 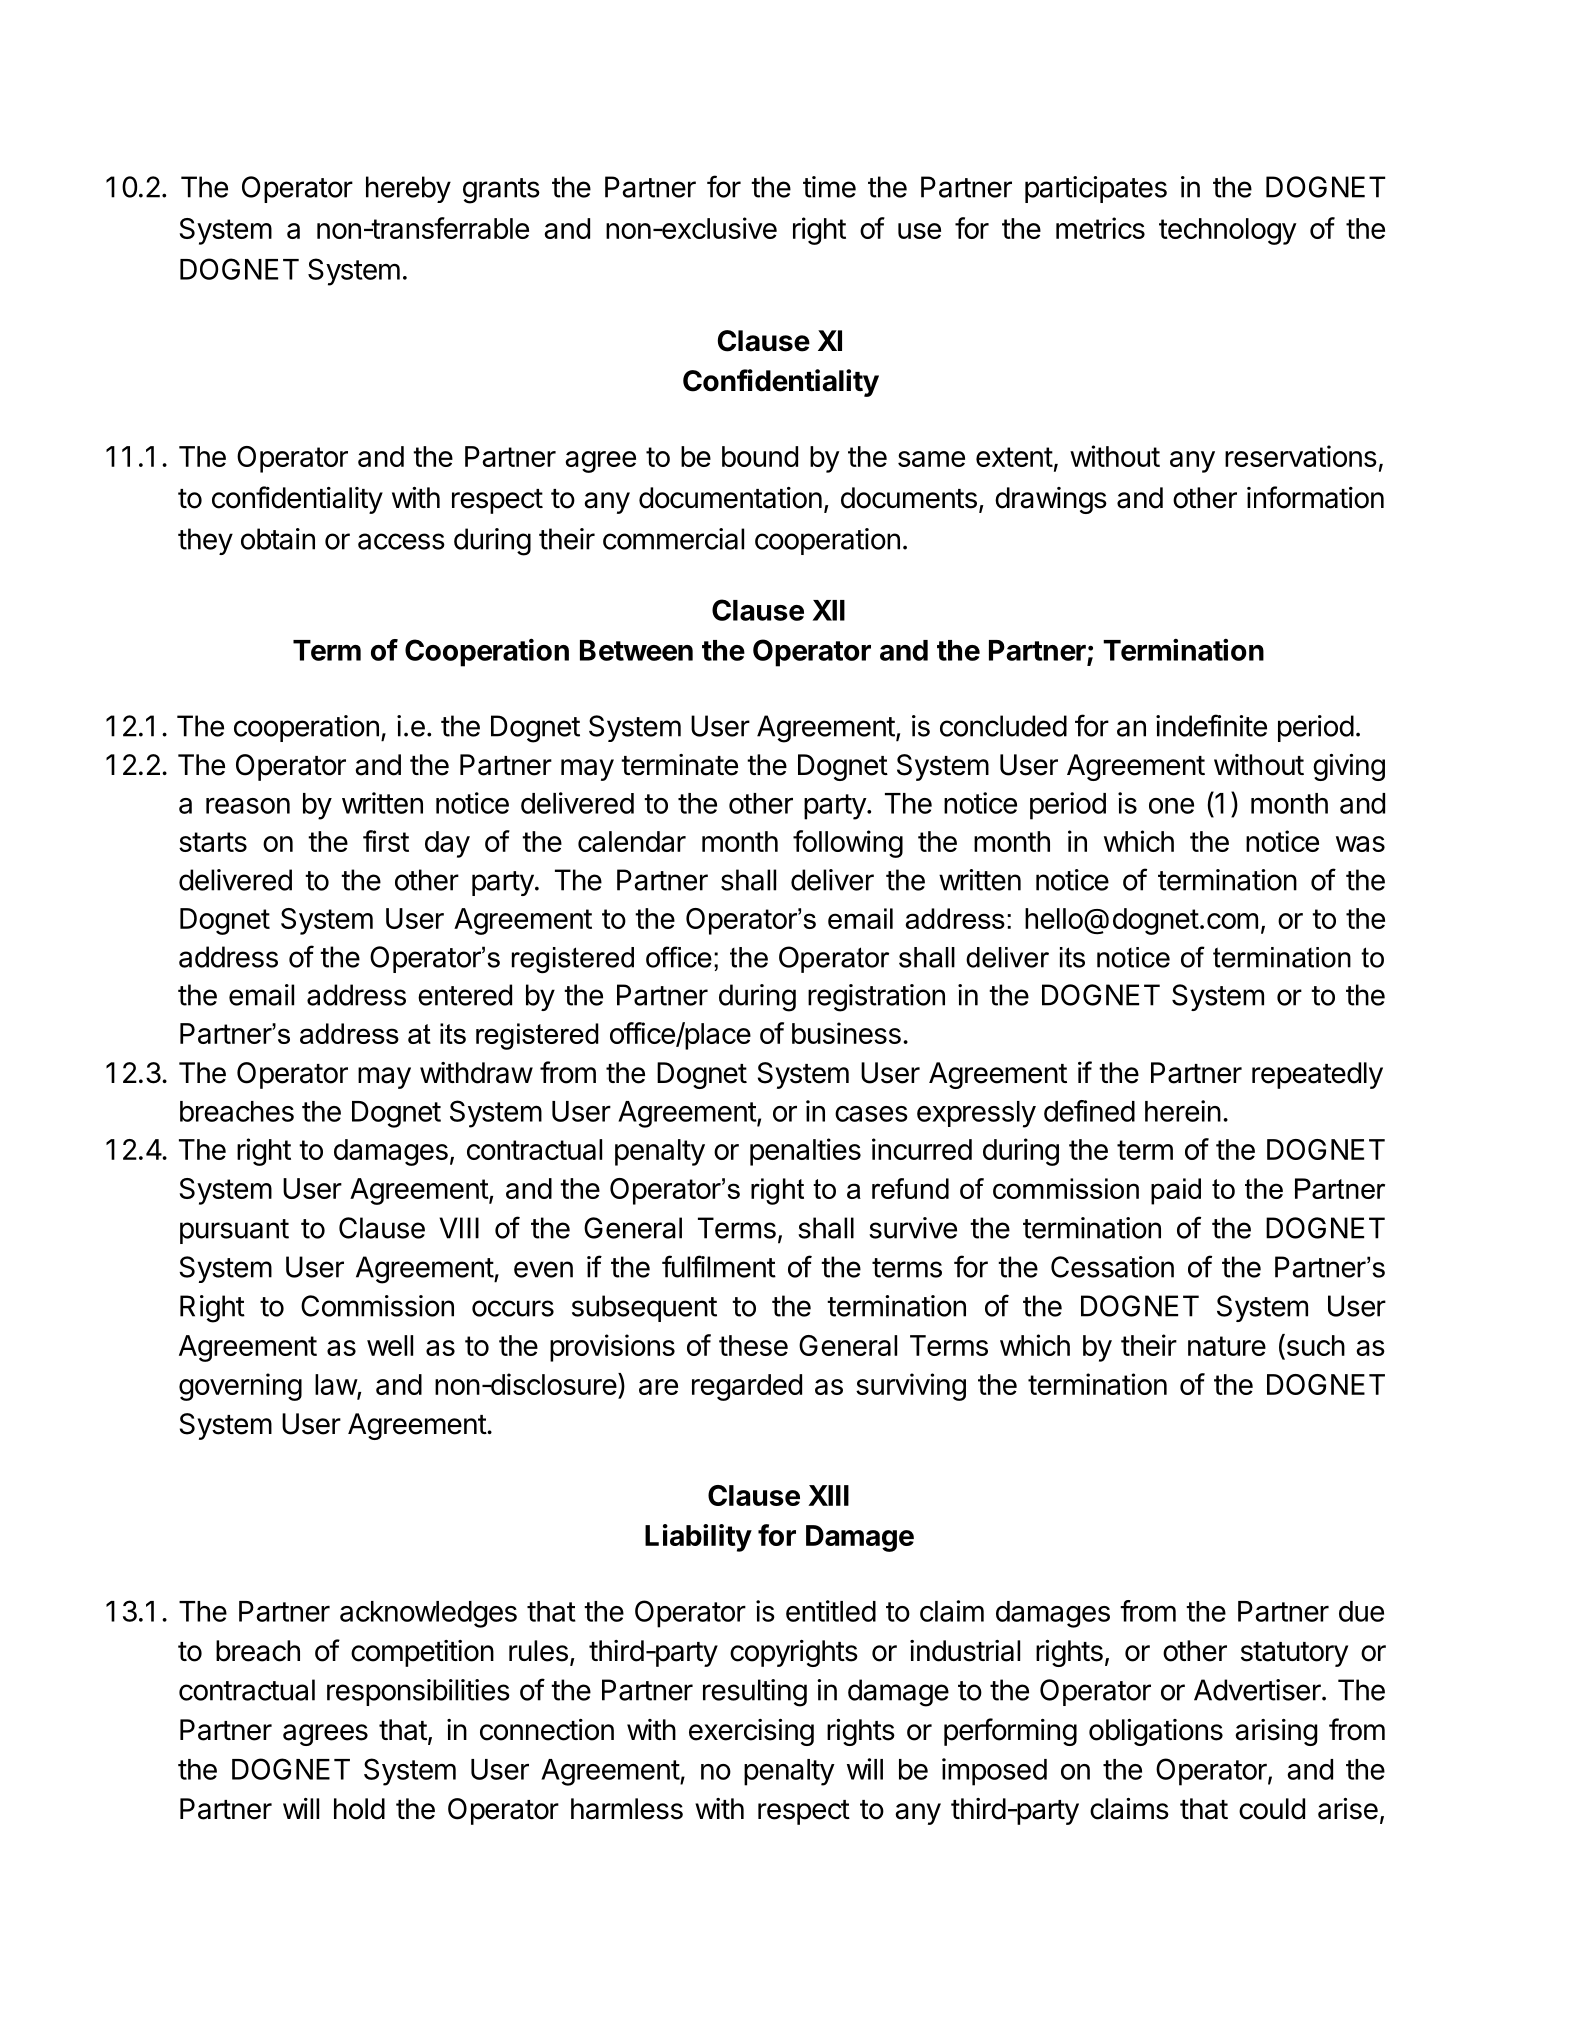 What do you see at coordinates (465, 995) in the screenshot?
I see `entered` at bounding box center [465, 995].
